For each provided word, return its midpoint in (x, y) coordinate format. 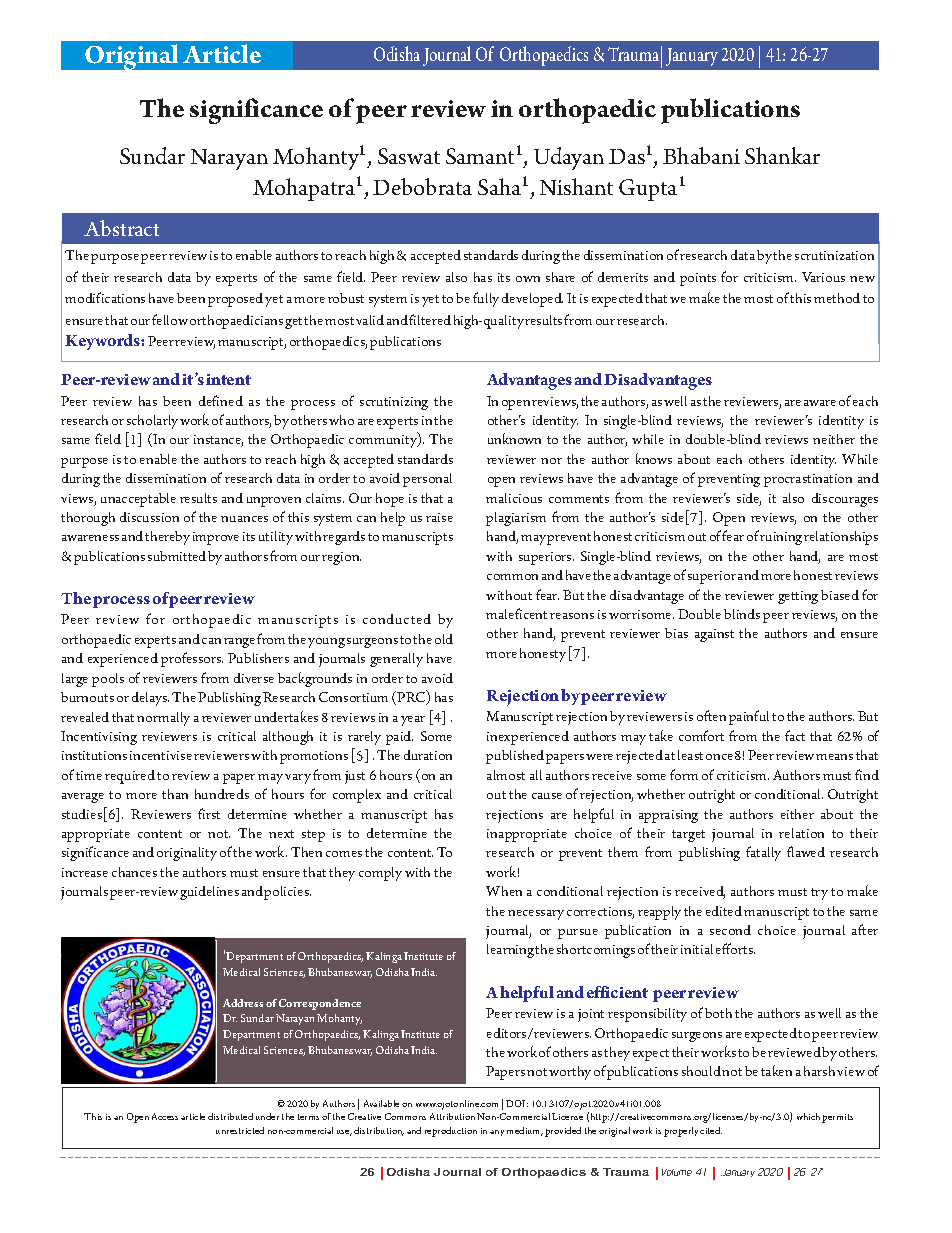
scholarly (152, 422)
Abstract (121, 228)
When (504, 891)
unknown (514, 438)
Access (165, 1116)
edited (724, 911)
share (560, 277)
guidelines (209, 893)
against (714, 635)
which (808, 1116)
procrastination (808, 480)
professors (192, 659)
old (444, 639)
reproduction (451, 1132)
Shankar (782, 155)
